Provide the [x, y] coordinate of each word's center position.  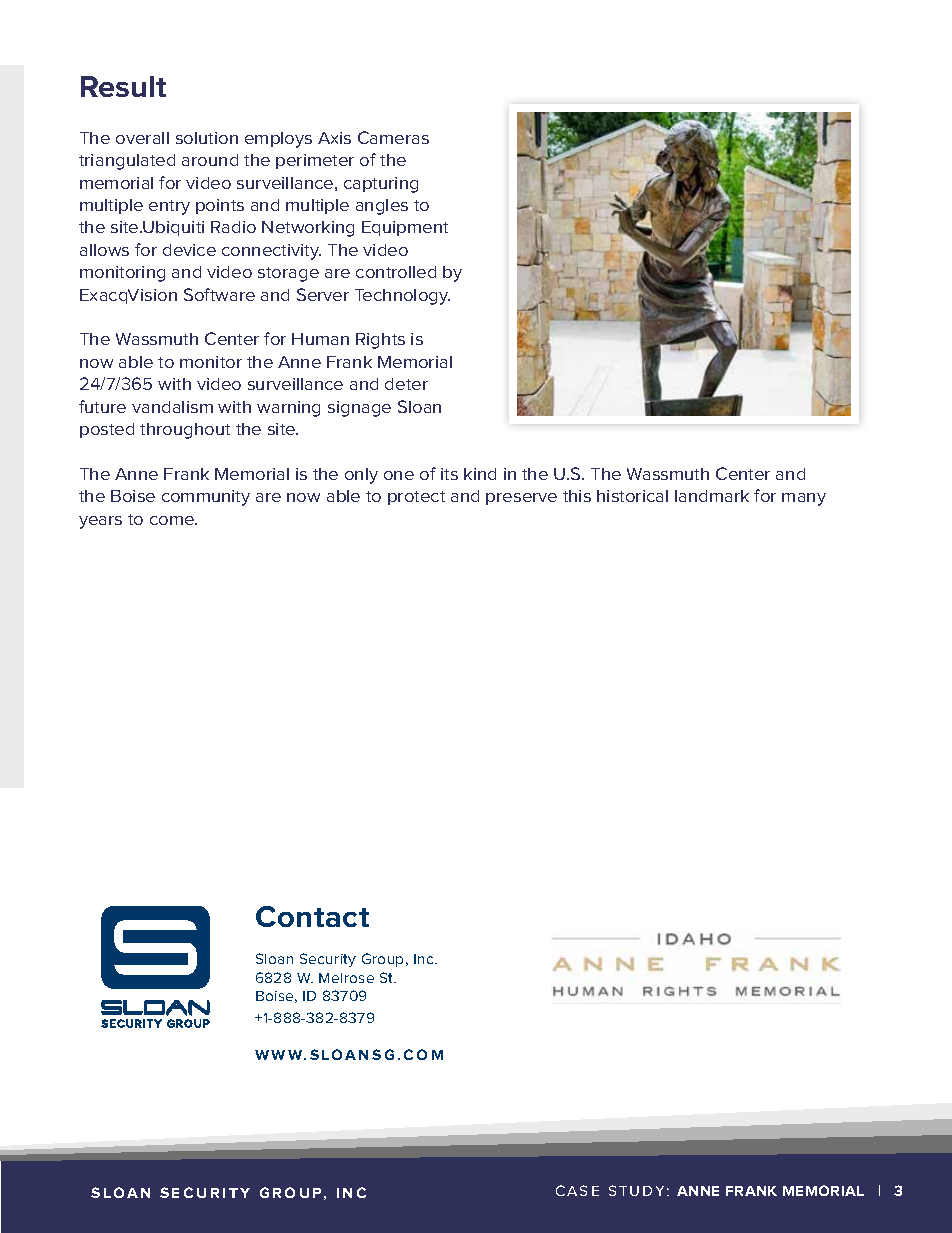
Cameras [393, 137]
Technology [402, 297]
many [804, 499]
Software [219, 294]
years [100, 522]
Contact [312, 916]
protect [416, 498]
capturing [381, 185]
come [173, 520]
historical [632, 496]
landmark [712, 496]
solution [207, 138]
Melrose [346, 978]
